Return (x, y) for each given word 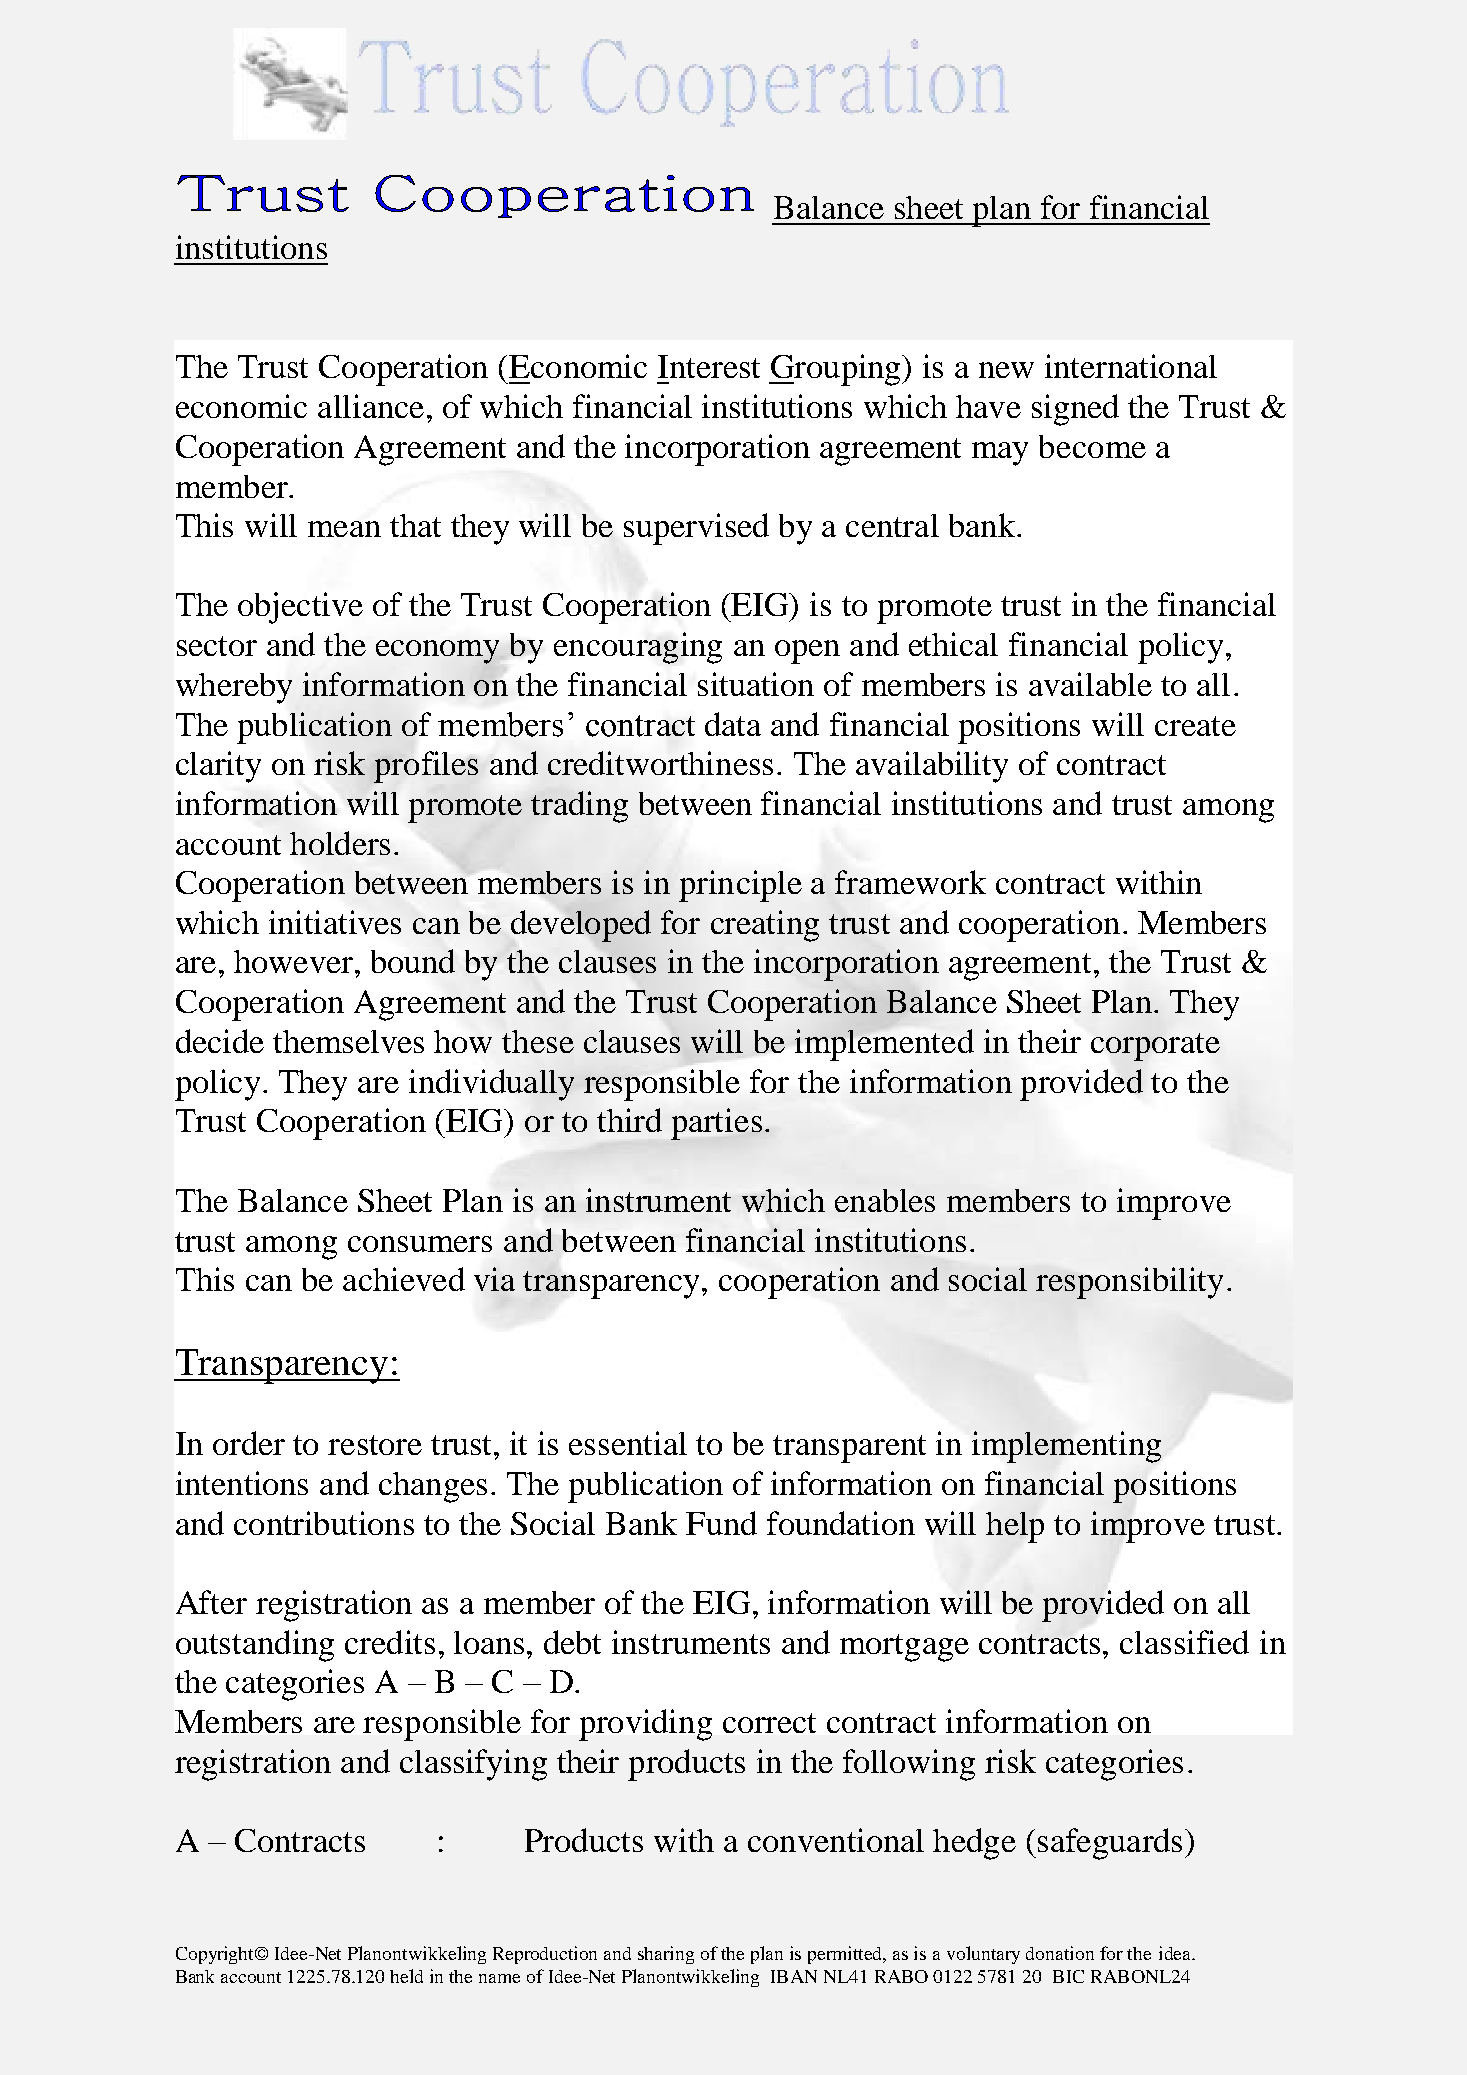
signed (1075, 410)
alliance (371, 406)
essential (628, 1443)
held (406, 1976)
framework (910, 882)
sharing (666, 1955)
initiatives (335, 922)
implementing (1066, 1447)
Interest (709, 366)
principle (740, 886)
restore (375, 1445)
